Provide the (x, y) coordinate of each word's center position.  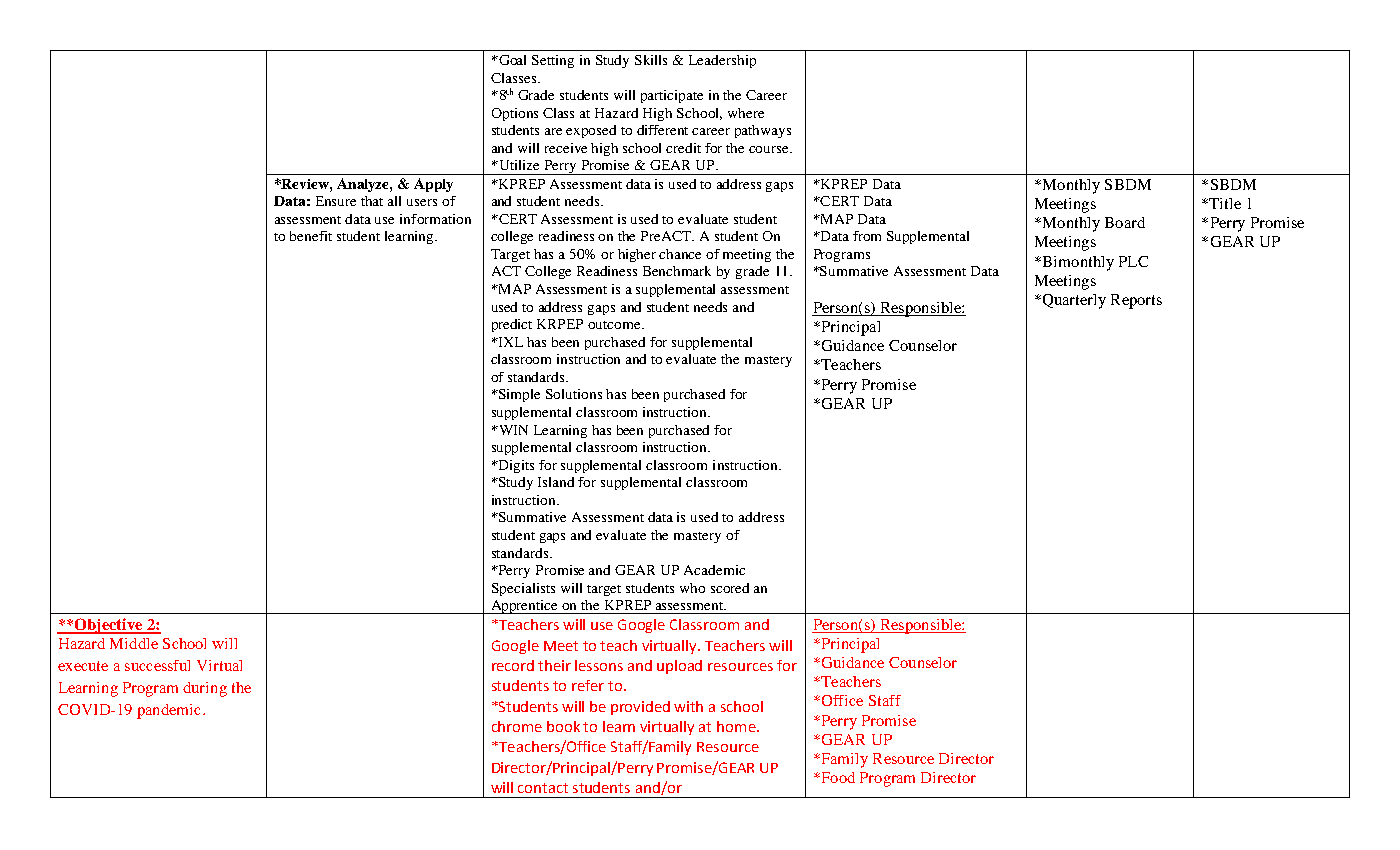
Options (515, 114)
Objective (109, 626)
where (746, 113)
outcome (615, 325)
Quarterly (1074, 301)
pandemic (170, 711)
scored (730, 588)
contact (543, 788)
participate (672, 96)
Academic (714, 570)
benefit (311, 236)
